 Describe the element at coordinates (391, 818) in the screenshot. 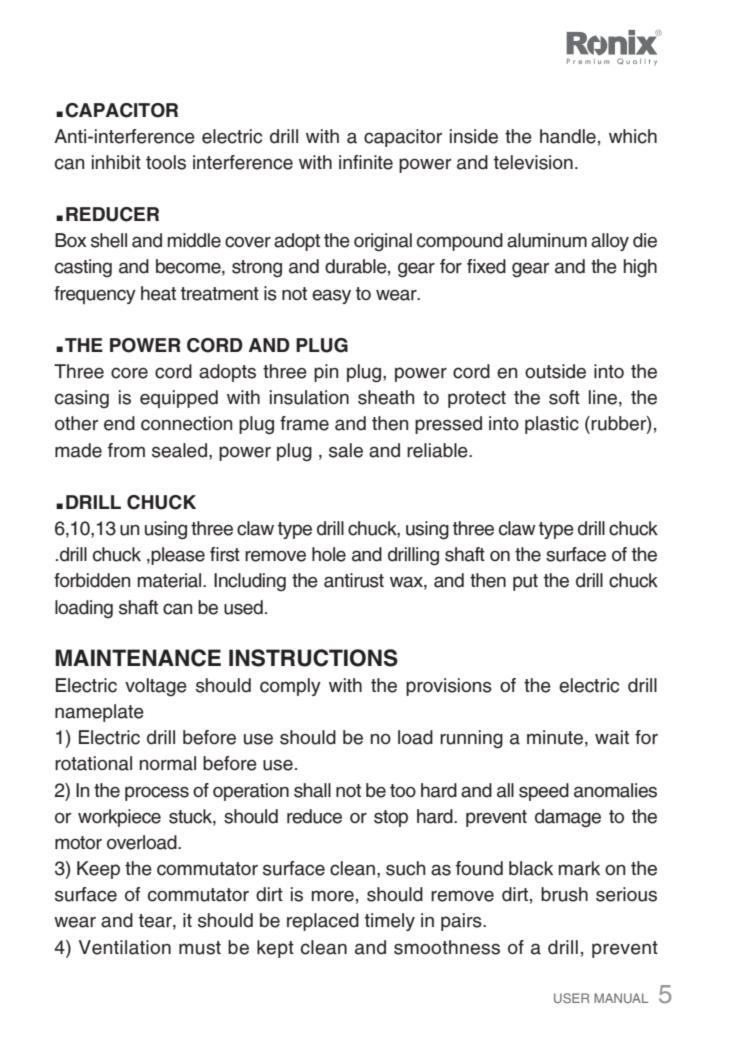

I see `stop` at that location.
